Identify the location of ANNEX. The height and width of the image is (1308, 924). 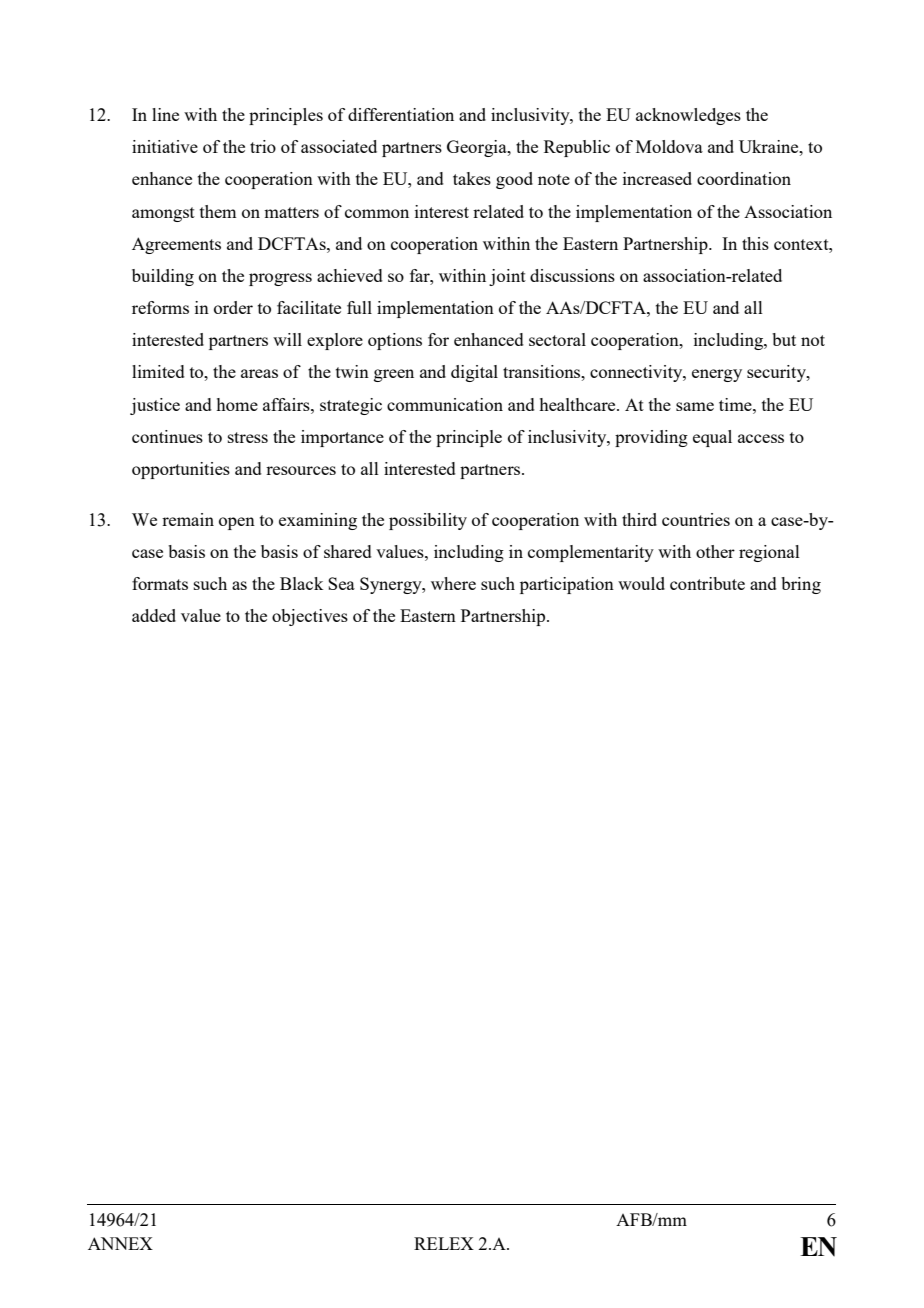
(120, 1243).
